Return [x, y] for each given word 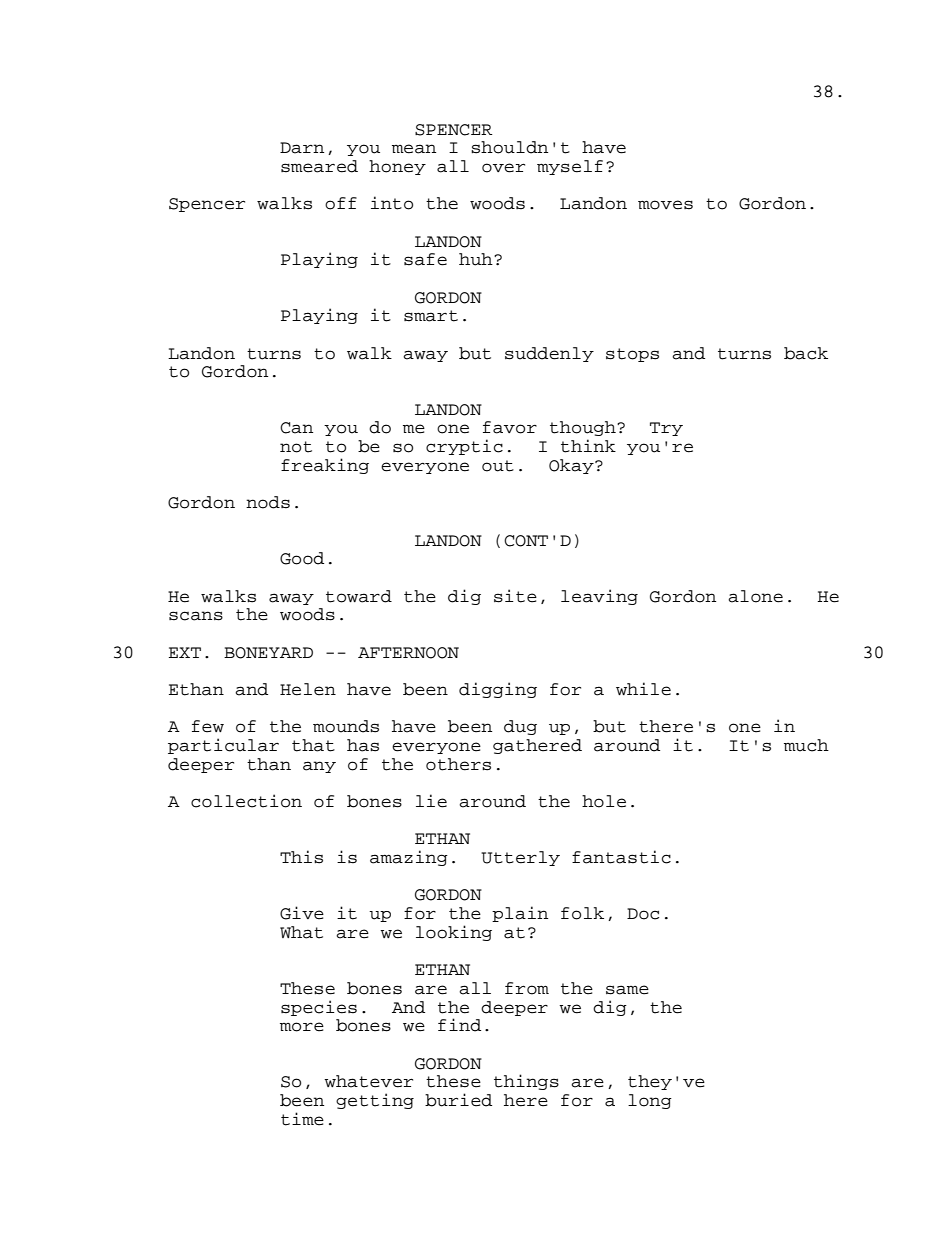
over [503, 168]
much [806, 745]
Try [666, 429]
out [498, 466]
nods [268, 502]
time [302, 1119]
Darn [302, 148]
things [526, 1082]
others [458, 764]
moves [665, 205]
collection [246, 801]
